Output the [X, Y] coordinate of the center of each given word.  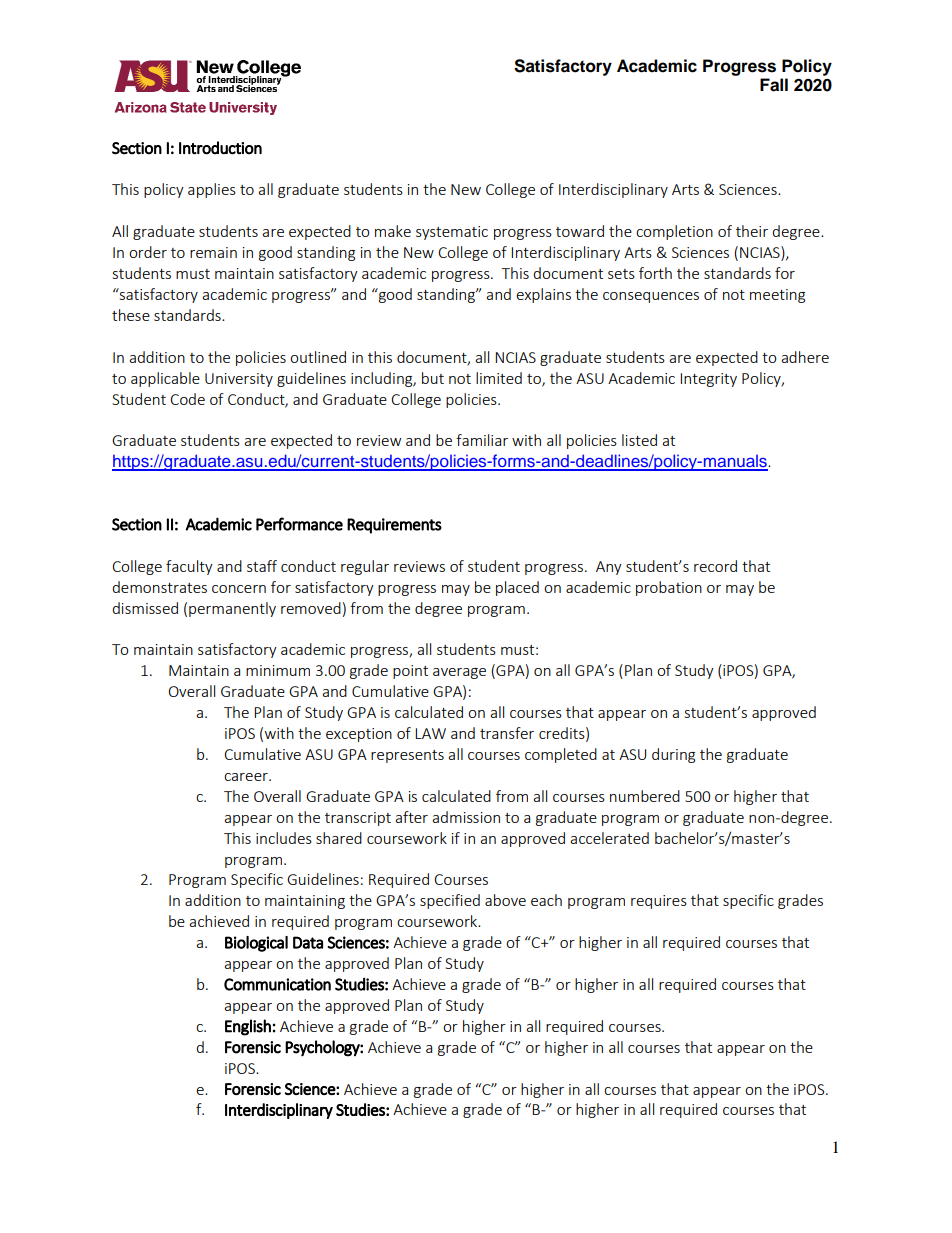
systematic [452, 233]
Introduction [220, 148]
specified [450, 901]
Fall [774, 85]
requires [659, 902]
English [248, 1027]
